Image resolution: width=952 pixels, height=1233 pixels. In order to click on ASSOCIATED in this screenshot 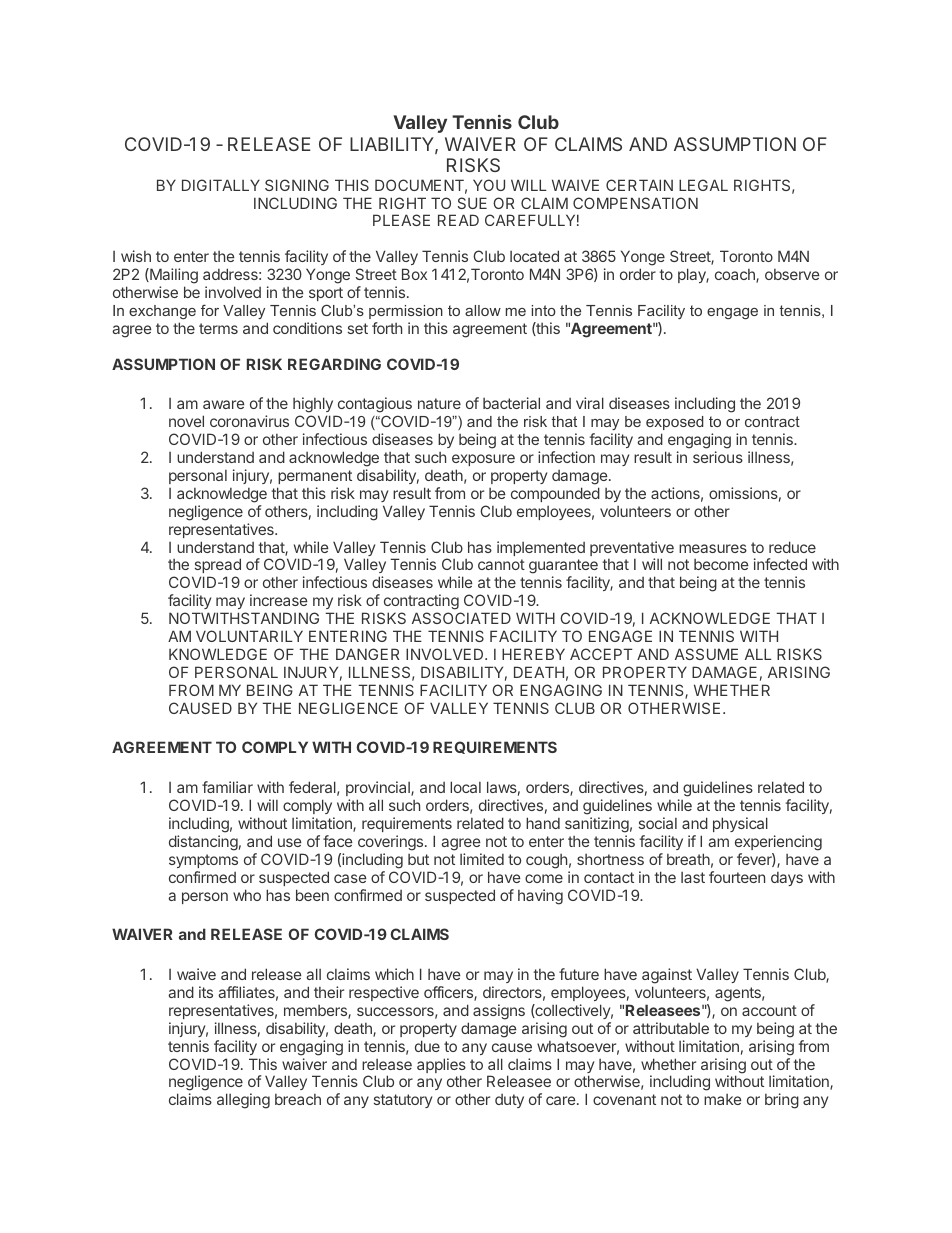, I will do `click(461, 618)`.
